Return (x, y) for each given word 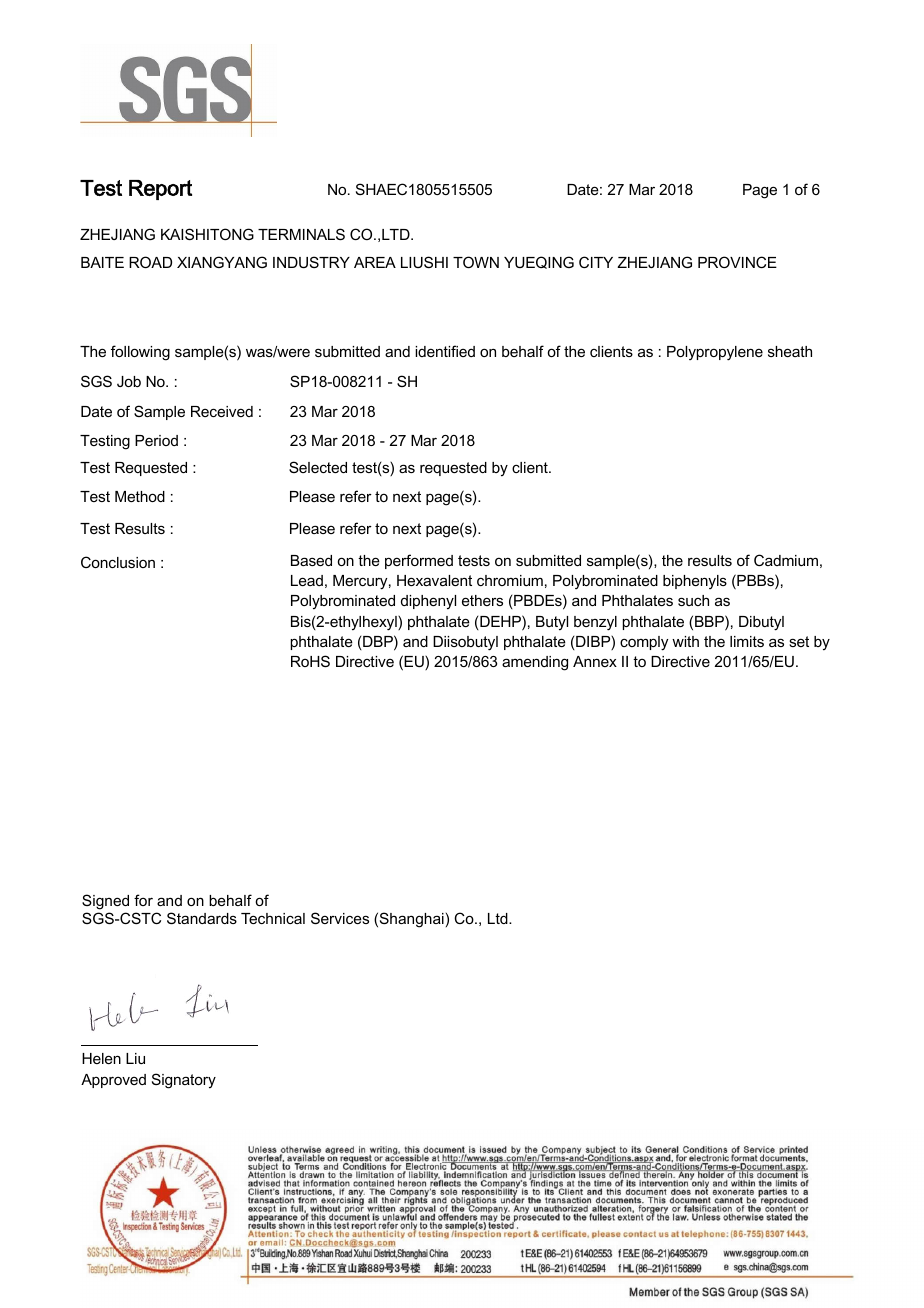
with (685, 641)
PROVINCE (737, 262)
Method (140, 496)
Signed (105, 902)
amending (535, 663)
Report (160, 190)
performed (419, 561)
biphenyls (695, 582)
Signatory (184, 1081)
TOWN (476, 262)
